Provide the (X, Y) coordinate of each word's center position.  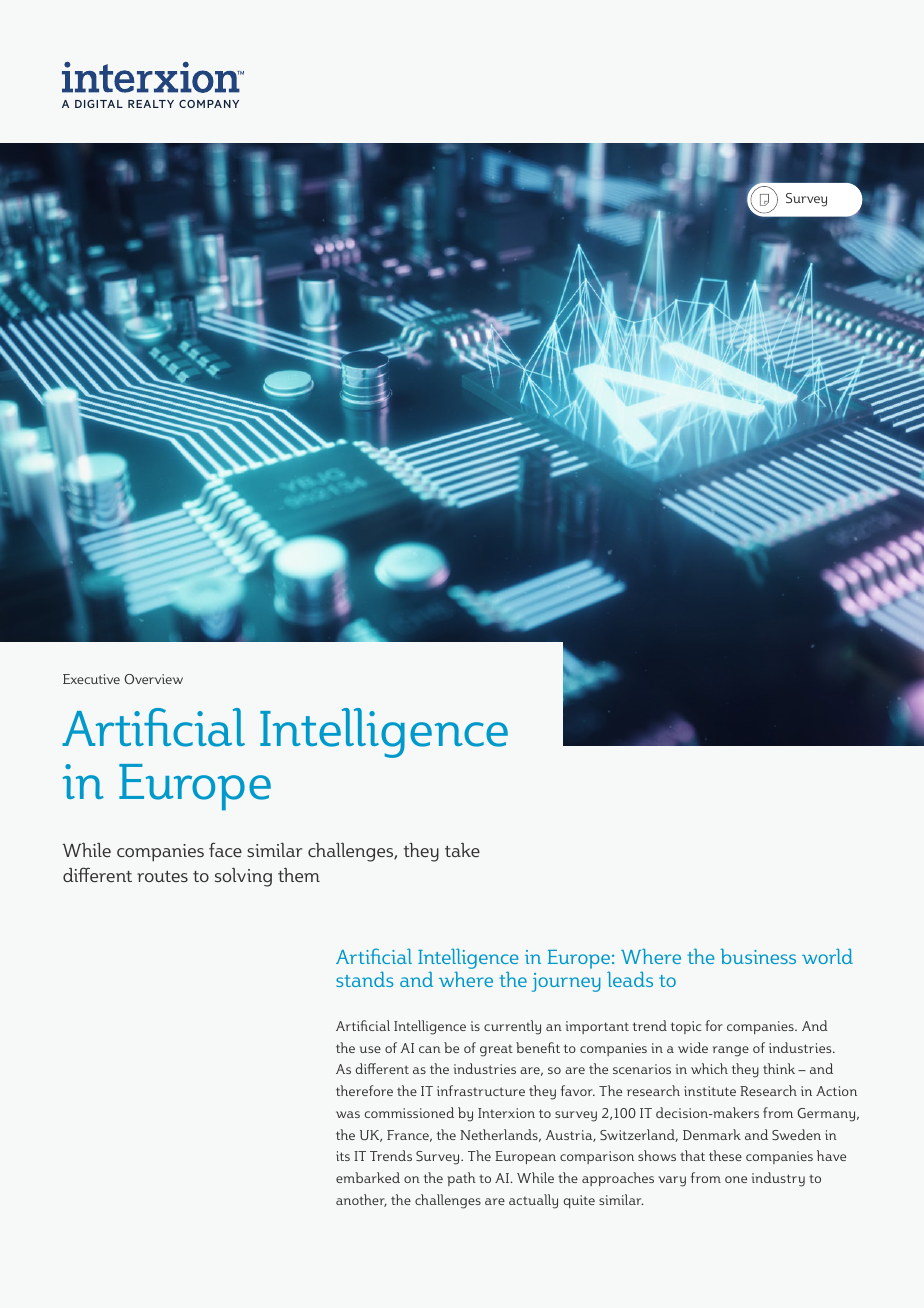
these (725, 1155)
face (225, 849)
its (343, 1156)
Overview (154, 679)
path (462, 1179)
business (758, 956)
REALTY (151, 104)
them (299, 874)
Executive (91, 679)
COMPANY (209, 104)
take (462, 849)
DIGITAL (99, 104)
